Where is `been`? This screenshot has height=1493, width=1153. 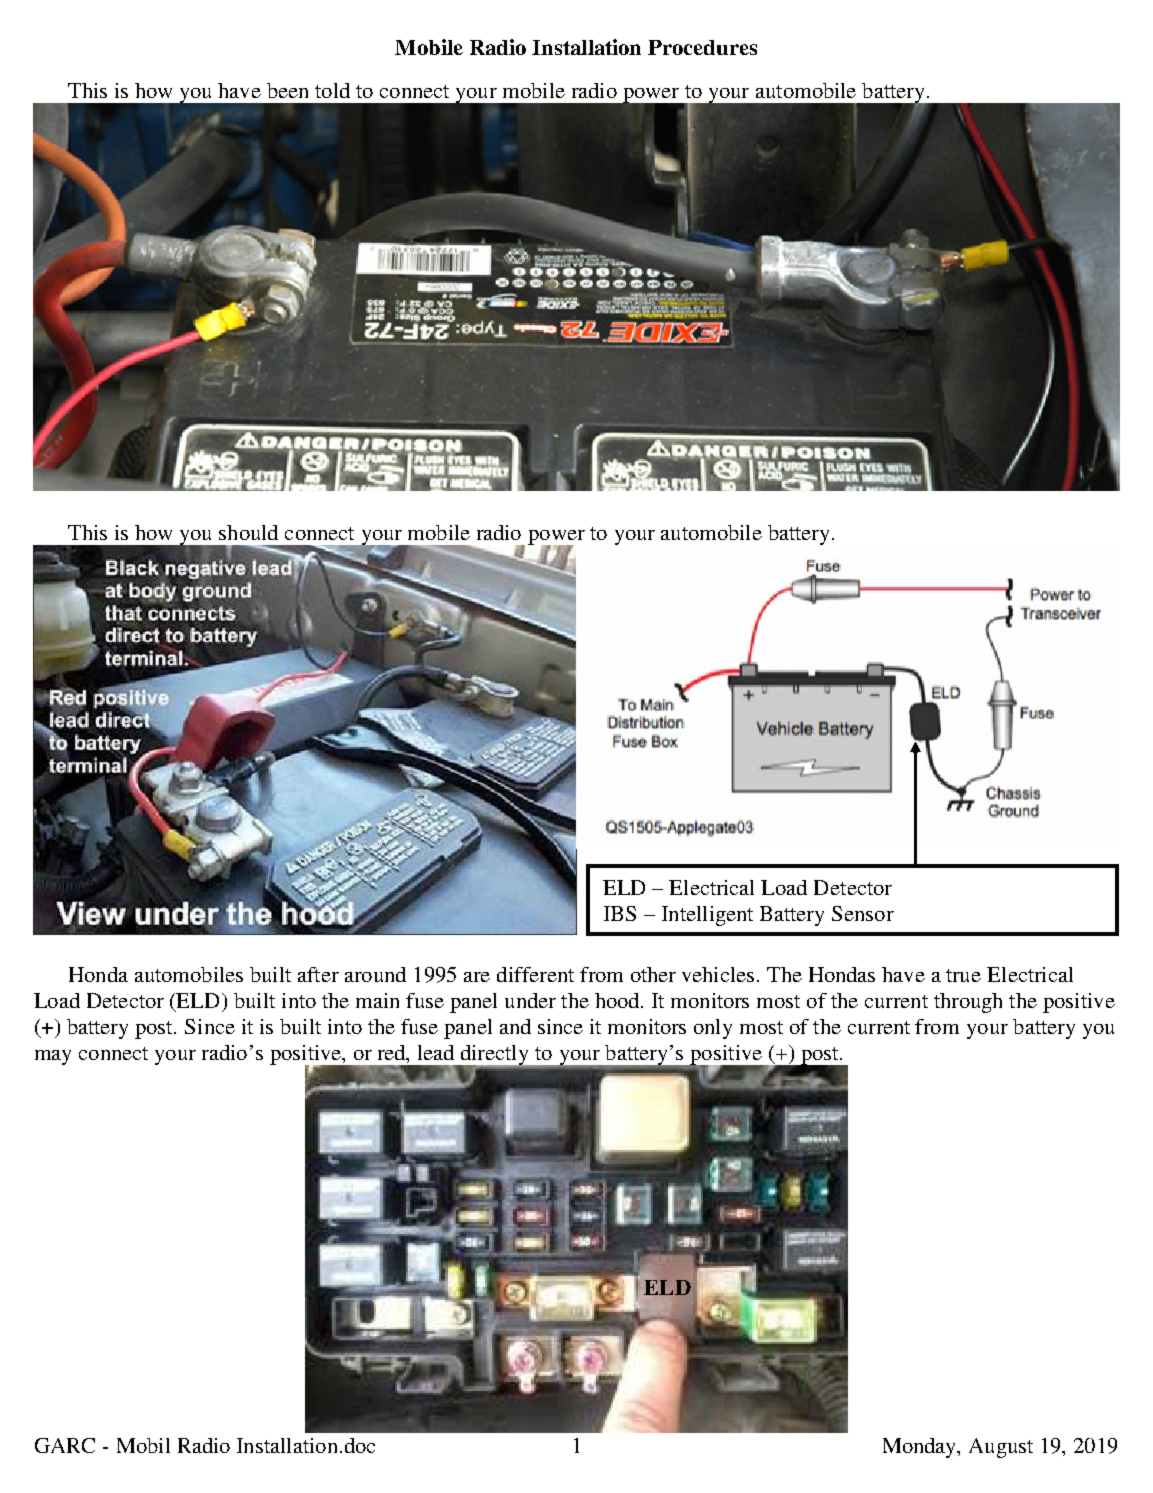
been is located at coordinates (287, 90).
